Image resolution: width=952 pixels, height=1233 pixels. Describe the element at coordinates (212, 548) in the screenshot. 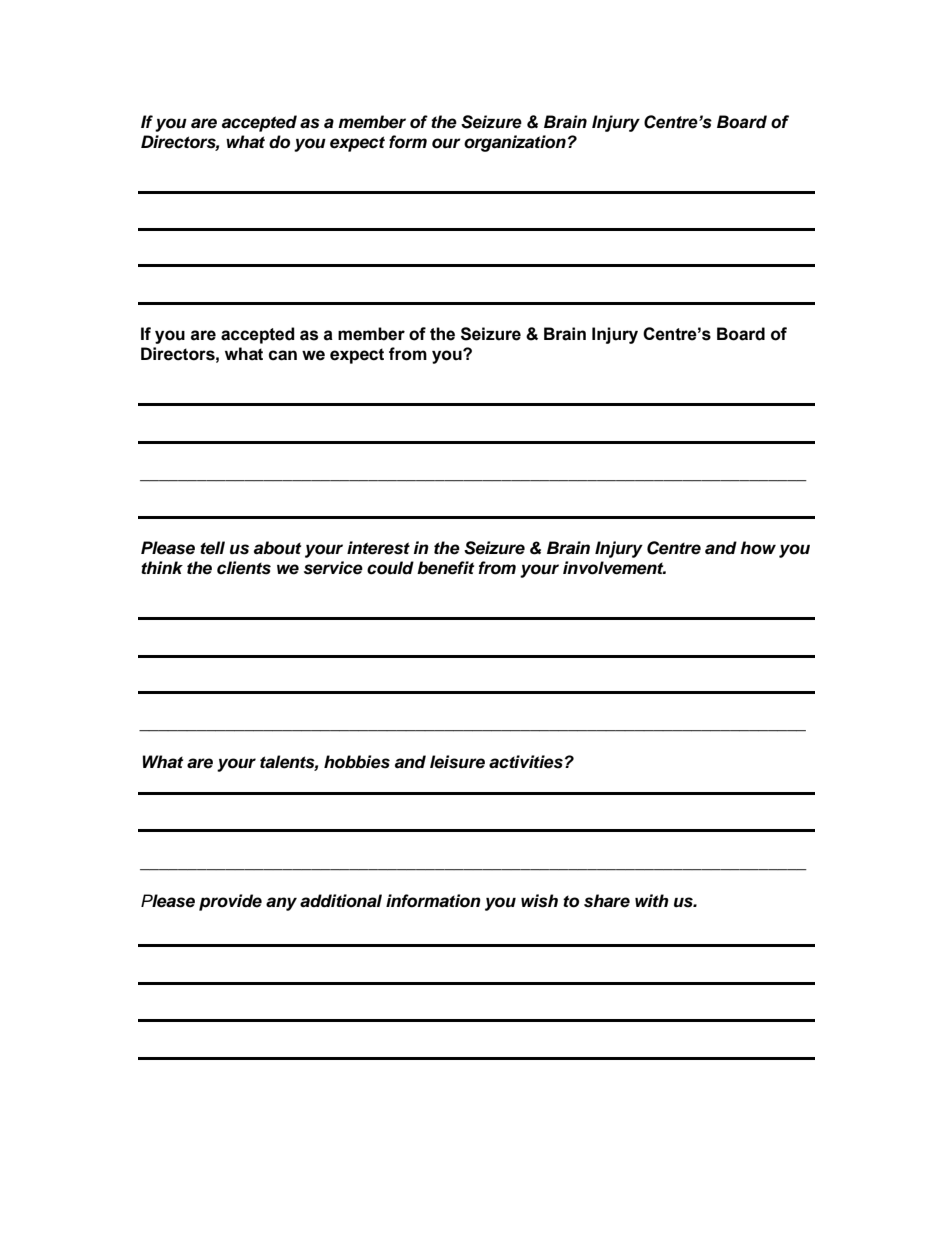

I see `tell` at that location.
